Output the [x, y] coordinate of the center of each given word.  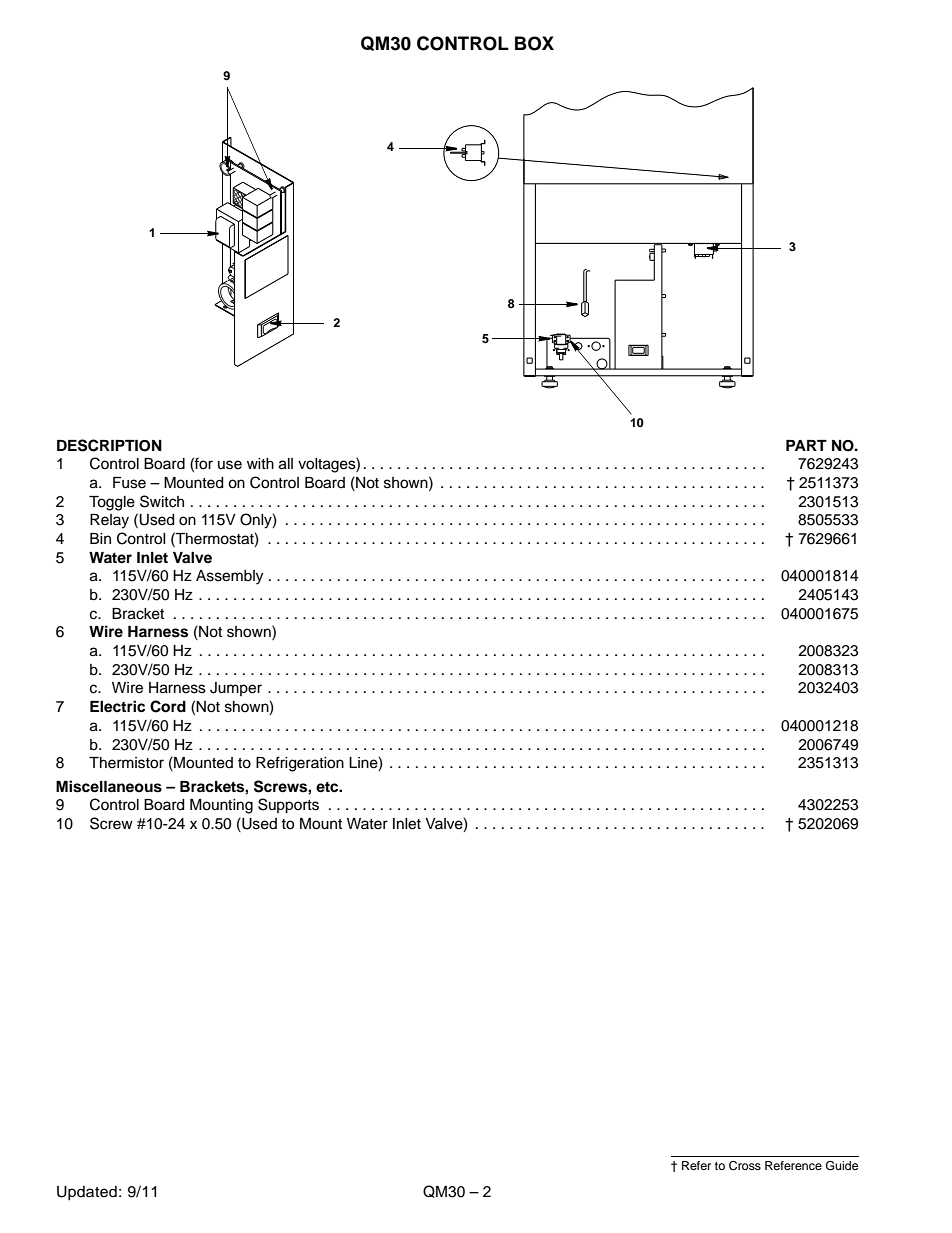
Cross [745, 1166]
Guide [842, 1166]
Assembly [229, 577]
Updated [87, 1193]
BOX [534, 43]
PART [806, 445]
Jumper [236, 689]
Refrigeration [300, 764]
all [286, 464]
